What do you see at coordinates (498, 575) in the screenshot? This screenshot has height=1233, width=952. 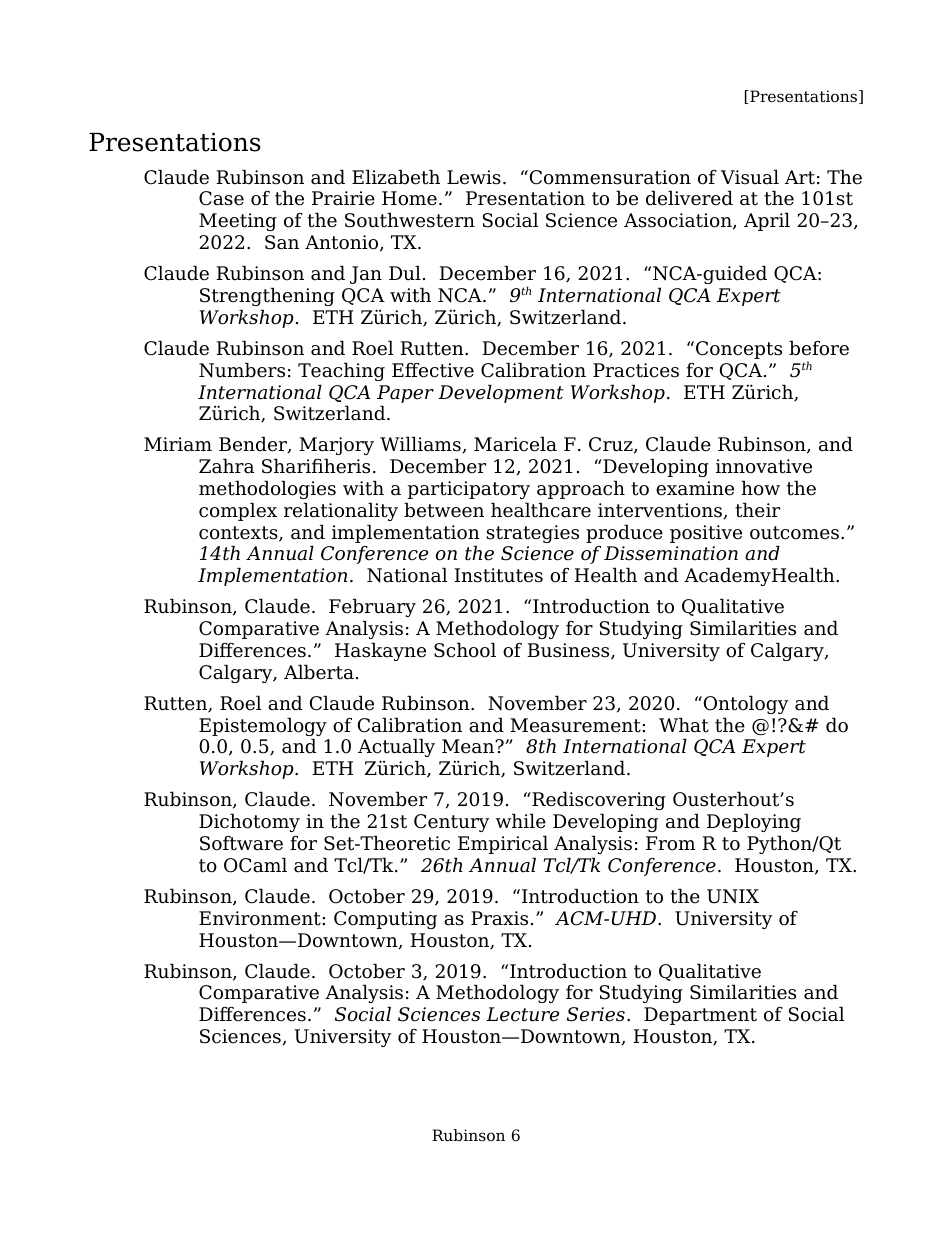 I see `Institutes` at bounding box center [498, 575].
